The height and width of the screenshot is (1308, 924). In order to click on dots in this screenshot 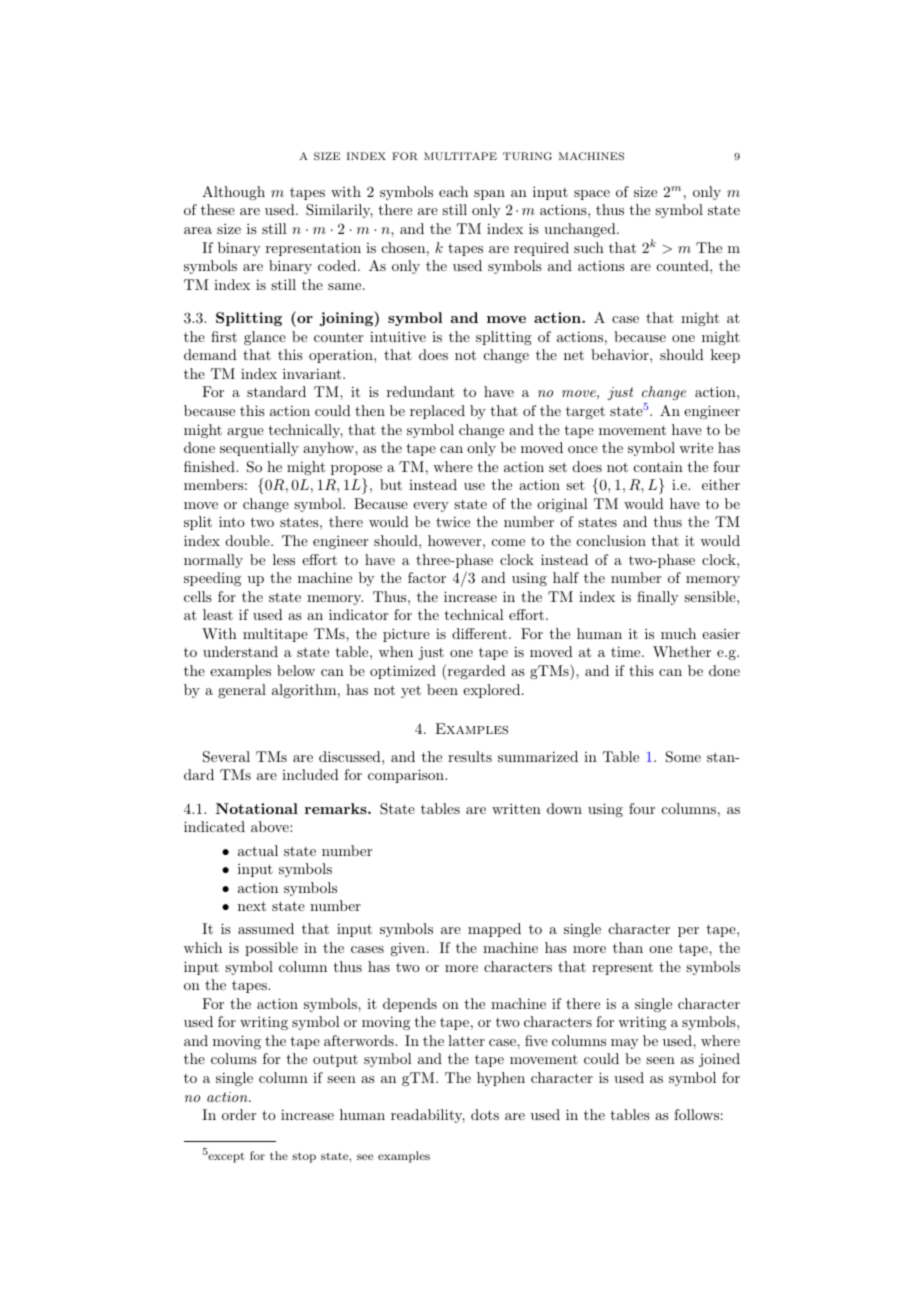, I will do `click(485, 1114)`.
